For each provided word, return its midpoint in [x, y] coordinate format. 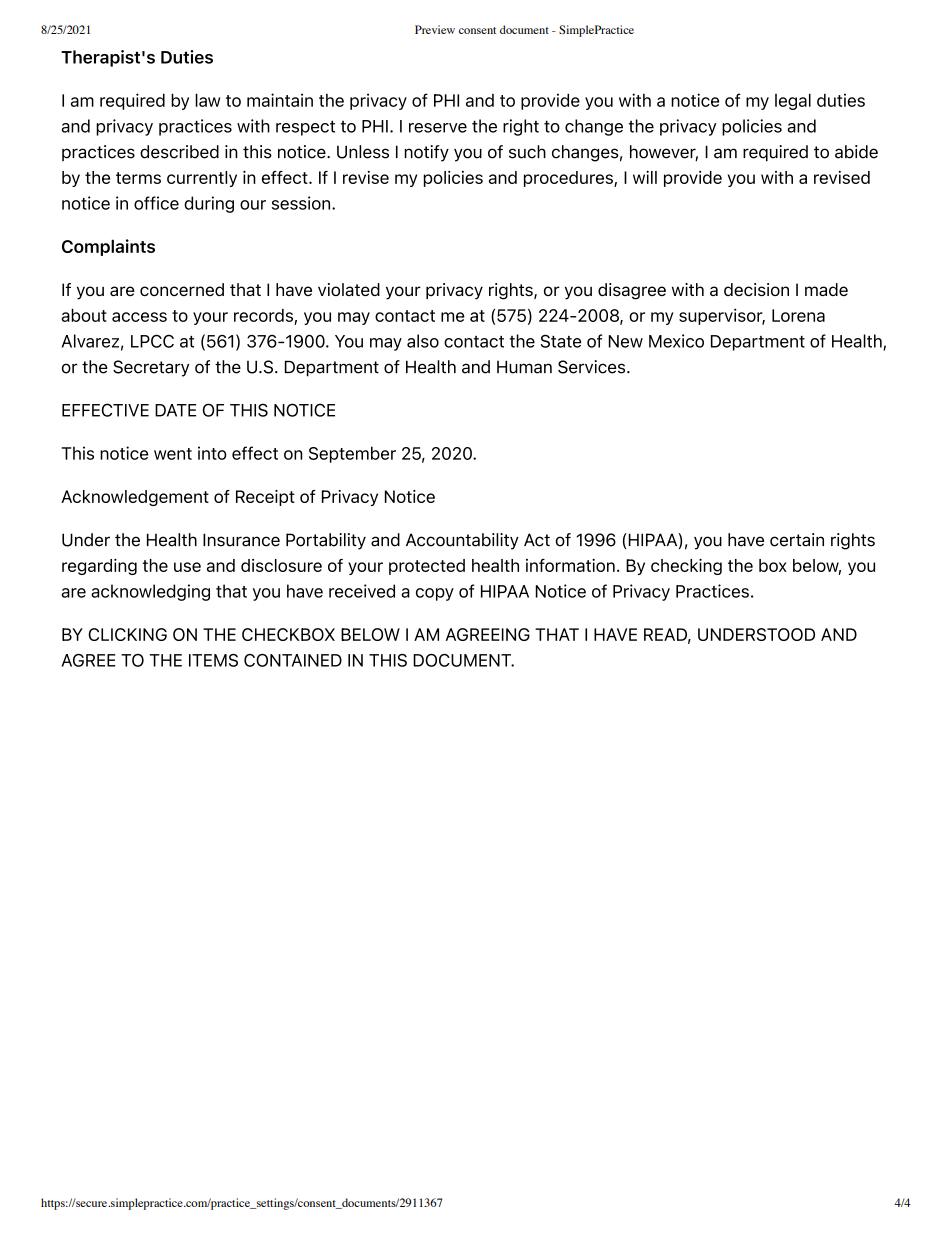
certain [797, 540]
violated [349, 289]
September [352, 454]
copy [435, 594]
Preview [435, 29]
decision [756, 289]
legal [793, 101]
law [207, 100]
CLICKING [127, 634]
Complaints [108, 247]
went [173, 454]
